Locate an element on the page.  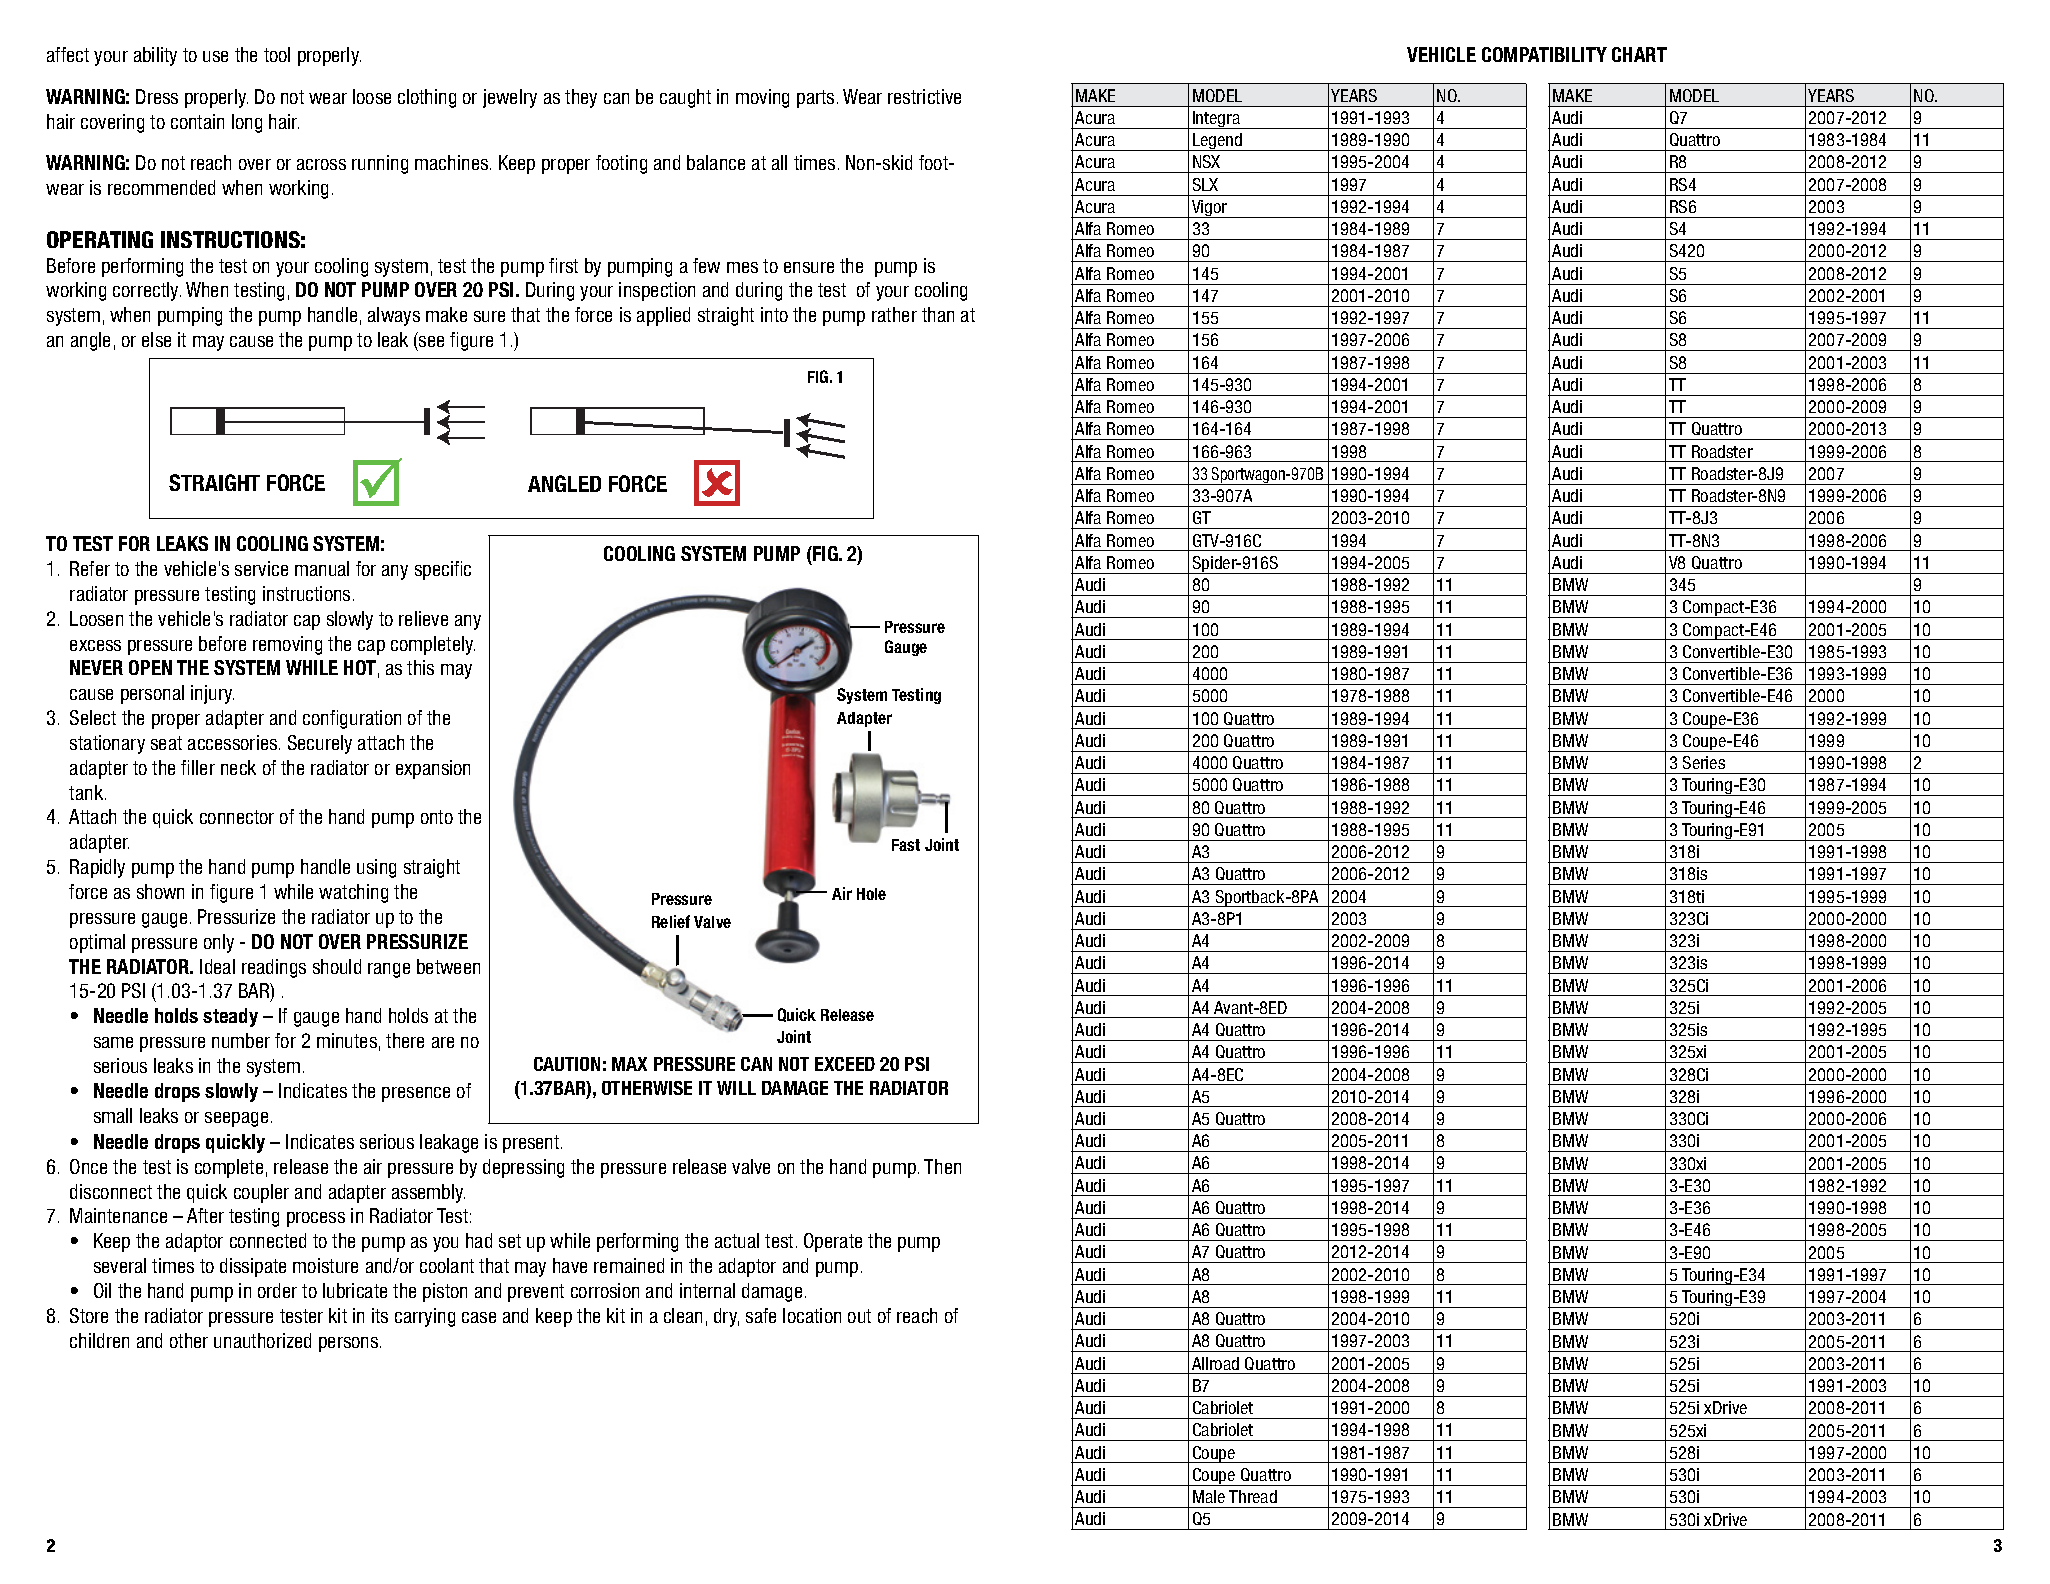
out is located at coordinates (859, 1316).
